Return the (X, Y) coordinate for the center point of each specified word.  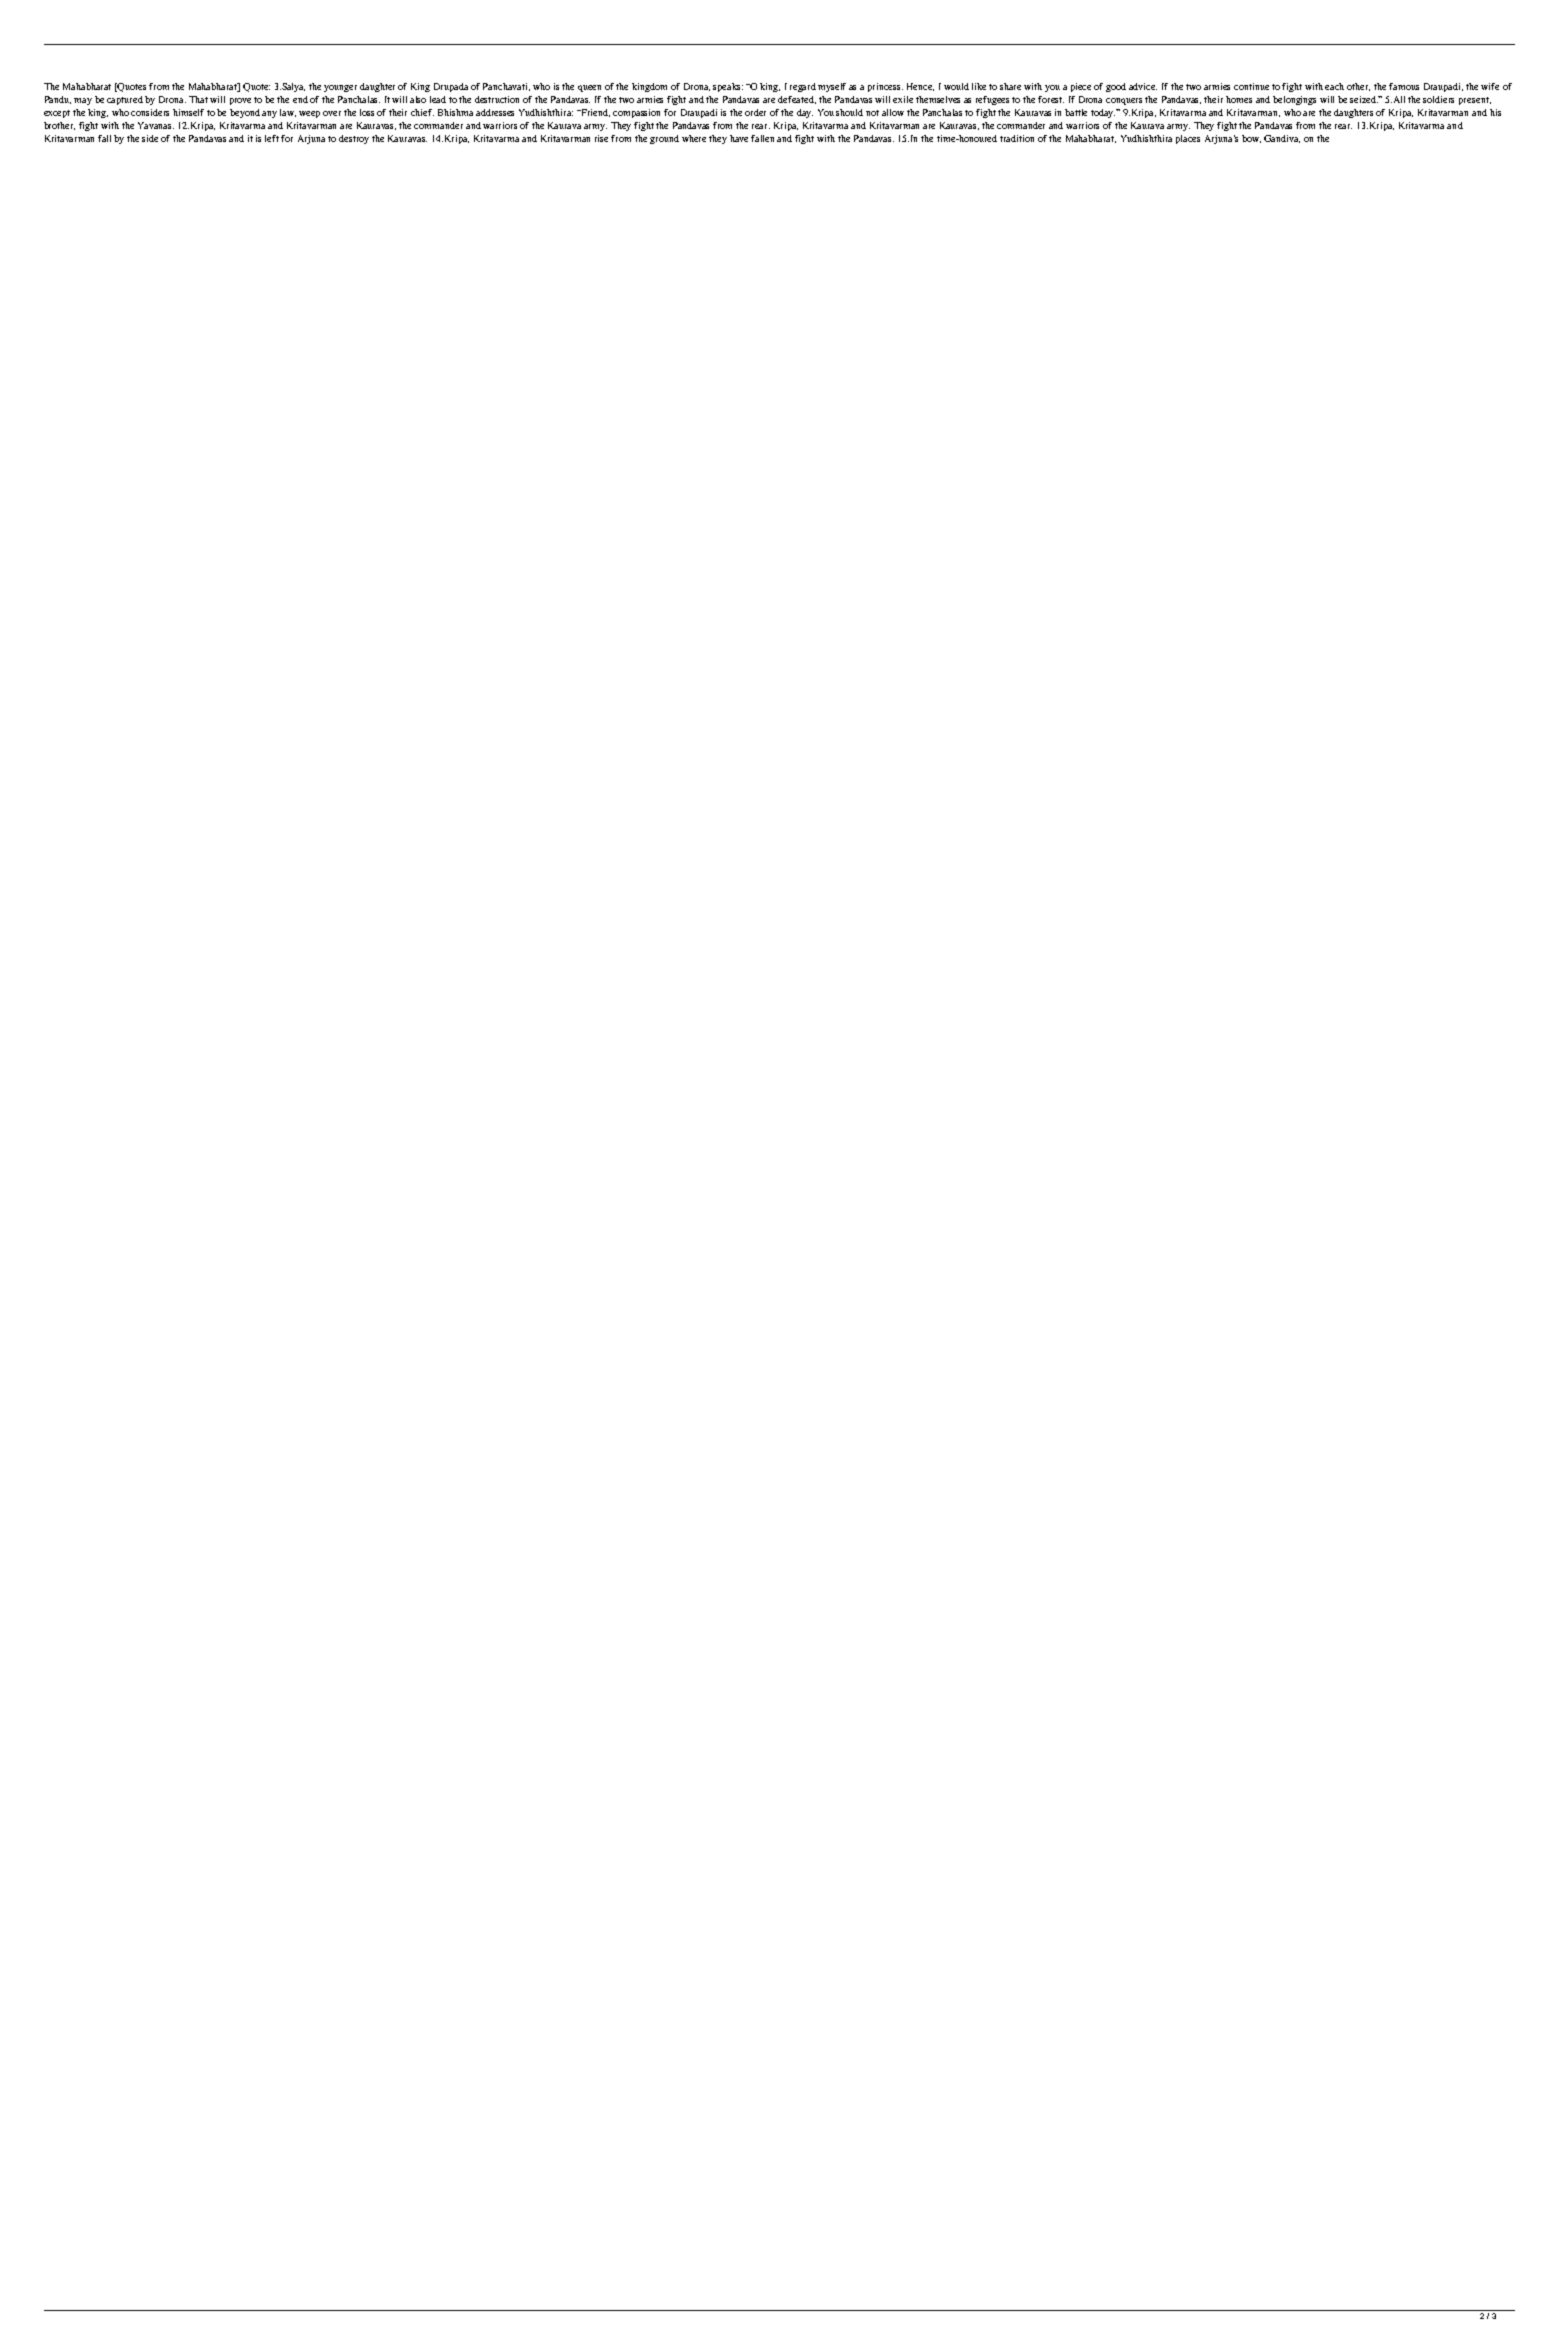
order (755, 112)
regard (804, 87)
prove (240, 101)
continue (1251, 86)
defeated (797, 100)
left (272, 138)
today (1104, 113)
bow (1251, 139)
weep (309, 114)
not (872, 113)
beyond (246, 113)
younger (340, 88)
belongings (1294, 100)
